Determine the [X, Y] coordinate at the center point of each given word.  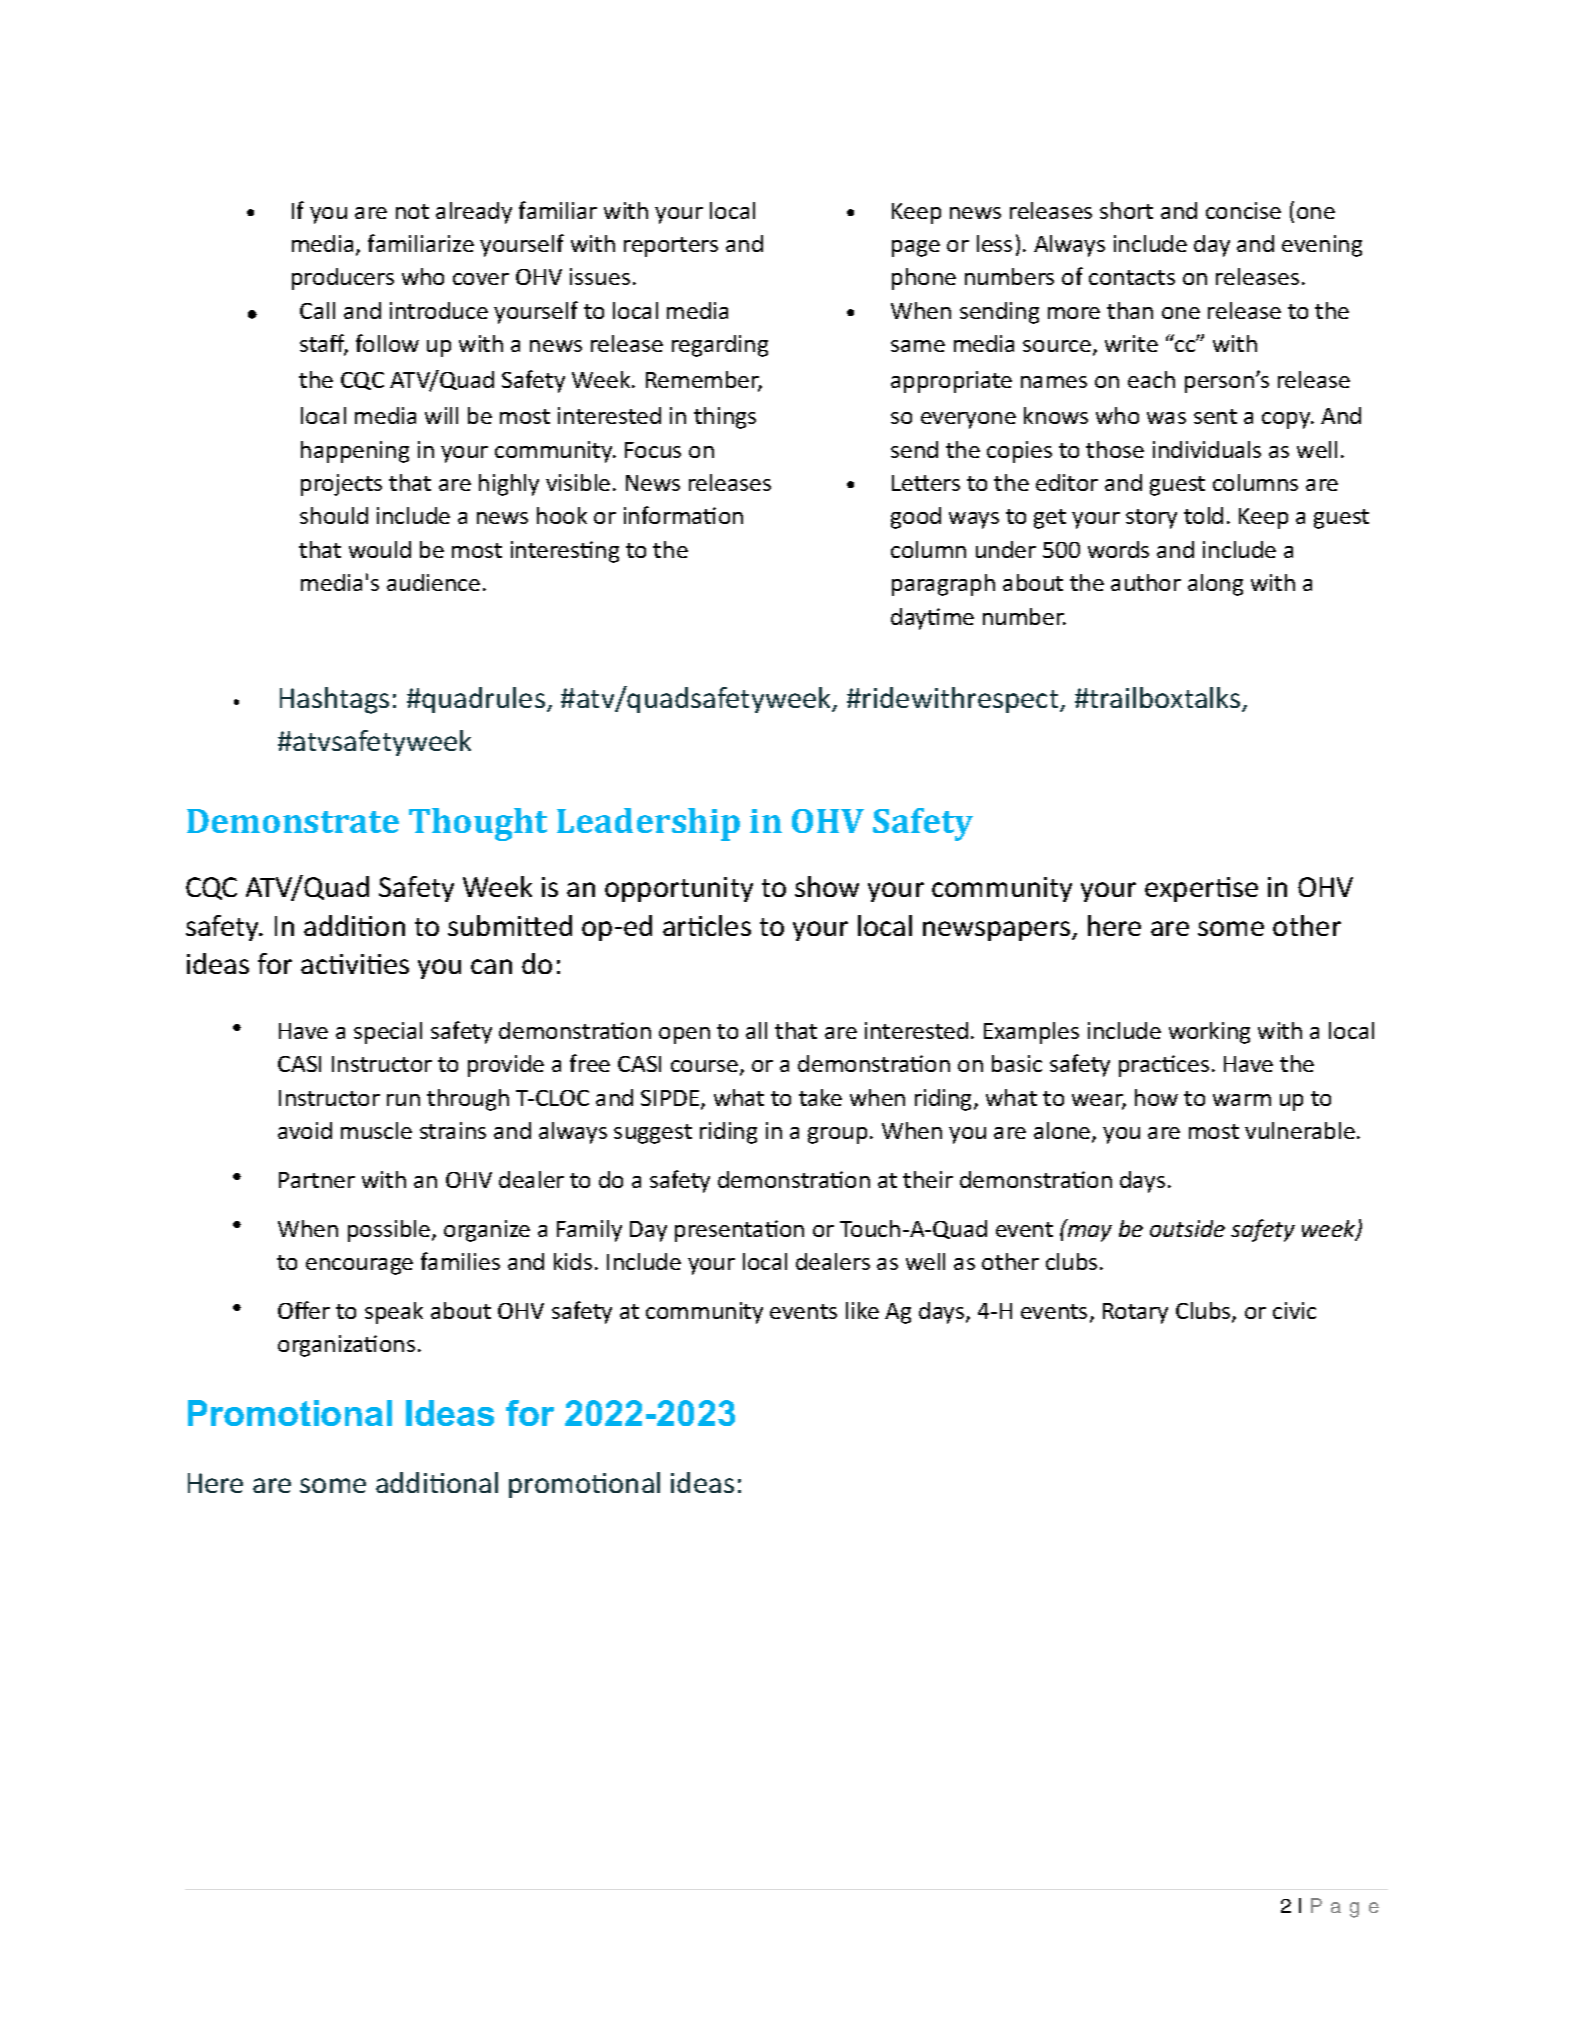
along [1215, 585]
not [412, 211]
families [460, 1261]
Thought [478, 824]
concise [1243, 210]
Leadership [648, 824]
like [862, 1310]
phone [924, 279]
